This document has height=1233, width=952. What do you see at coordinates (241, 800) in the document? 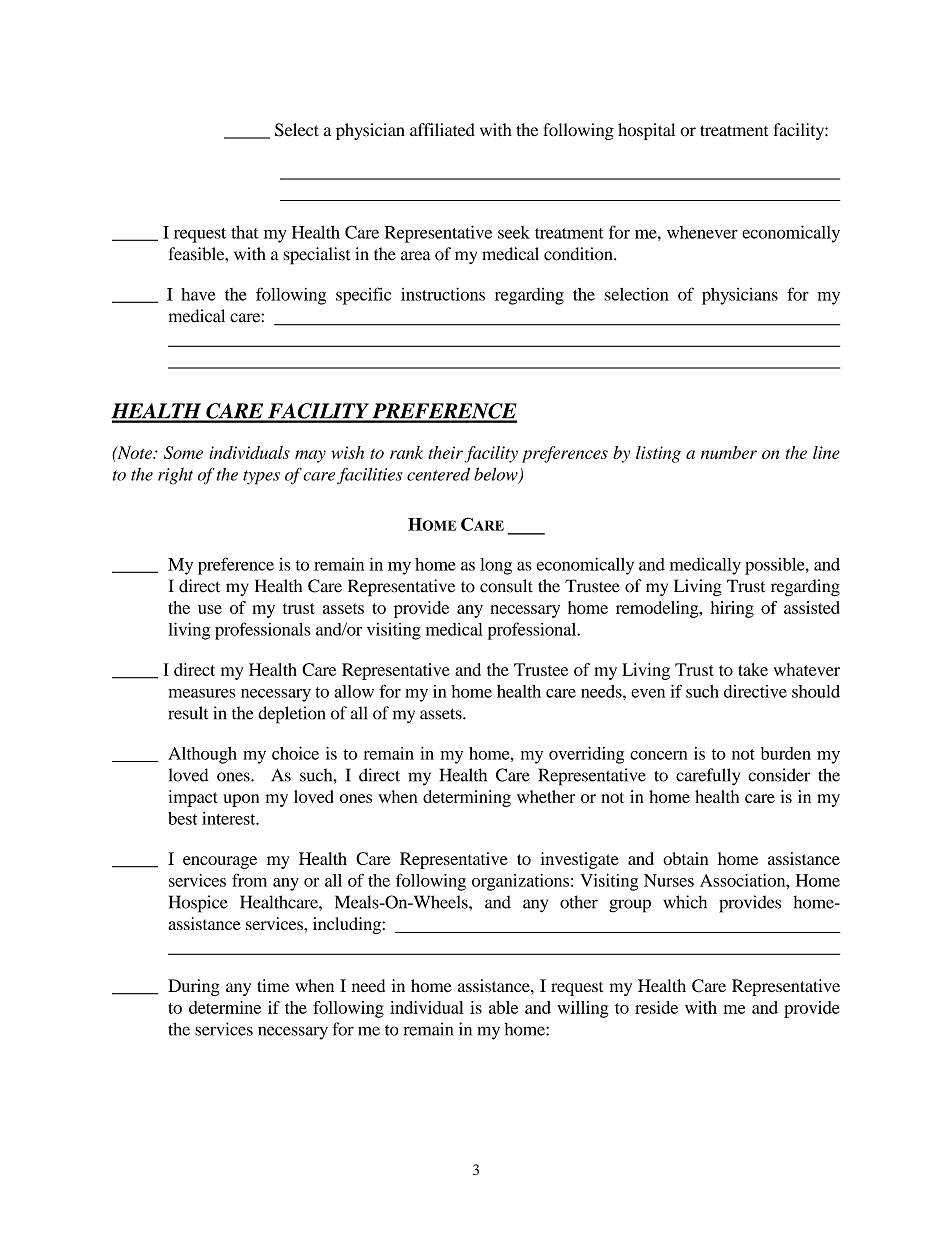
I see `upon` at bounding box center [241, 800].
